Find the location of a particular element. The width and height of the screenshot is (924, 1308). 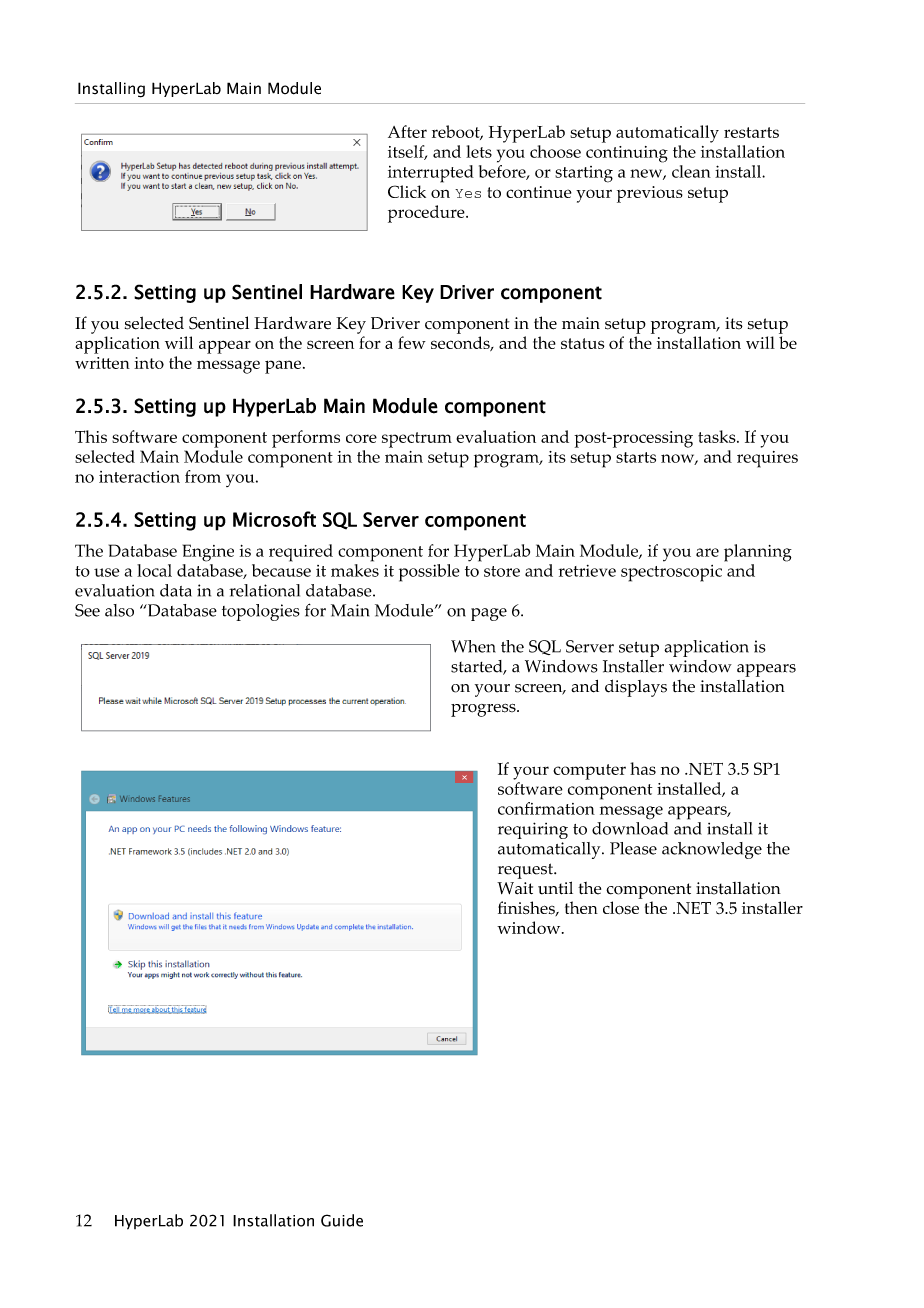

also is located at coordinates (119, 610).
